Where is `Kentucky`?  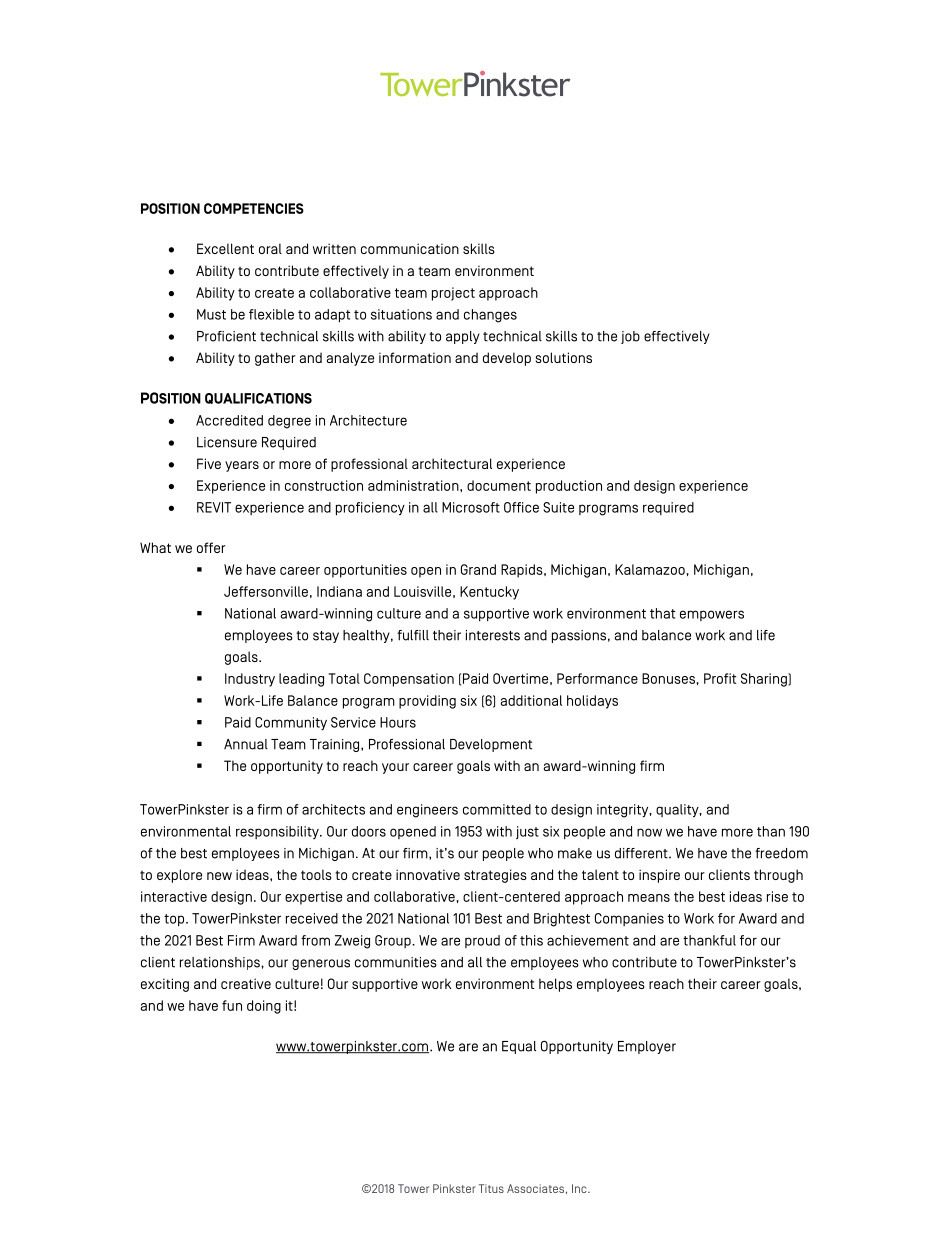 Kentucky is located at coordinates (489, 593).
